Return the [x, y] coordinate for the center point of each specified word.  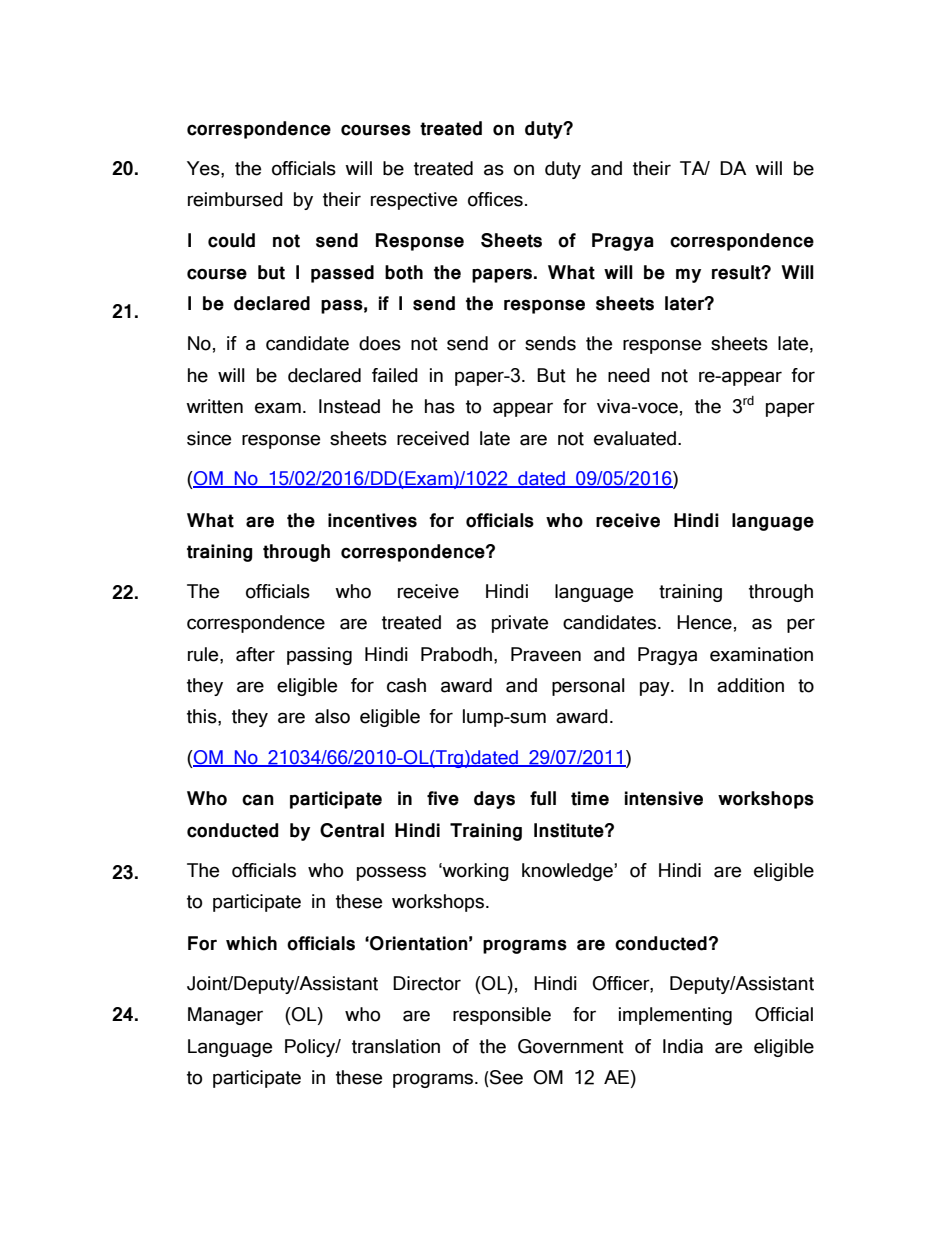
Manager [225, 1016]
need [629, 375]
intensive [664, 798]
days [494, 800]
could [231, 240]
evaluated [635, 438]
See [506, 1077]
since [209, 438]
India [683, 1046]
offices [495, 199]
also [332, 716]
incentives [372, 520]
